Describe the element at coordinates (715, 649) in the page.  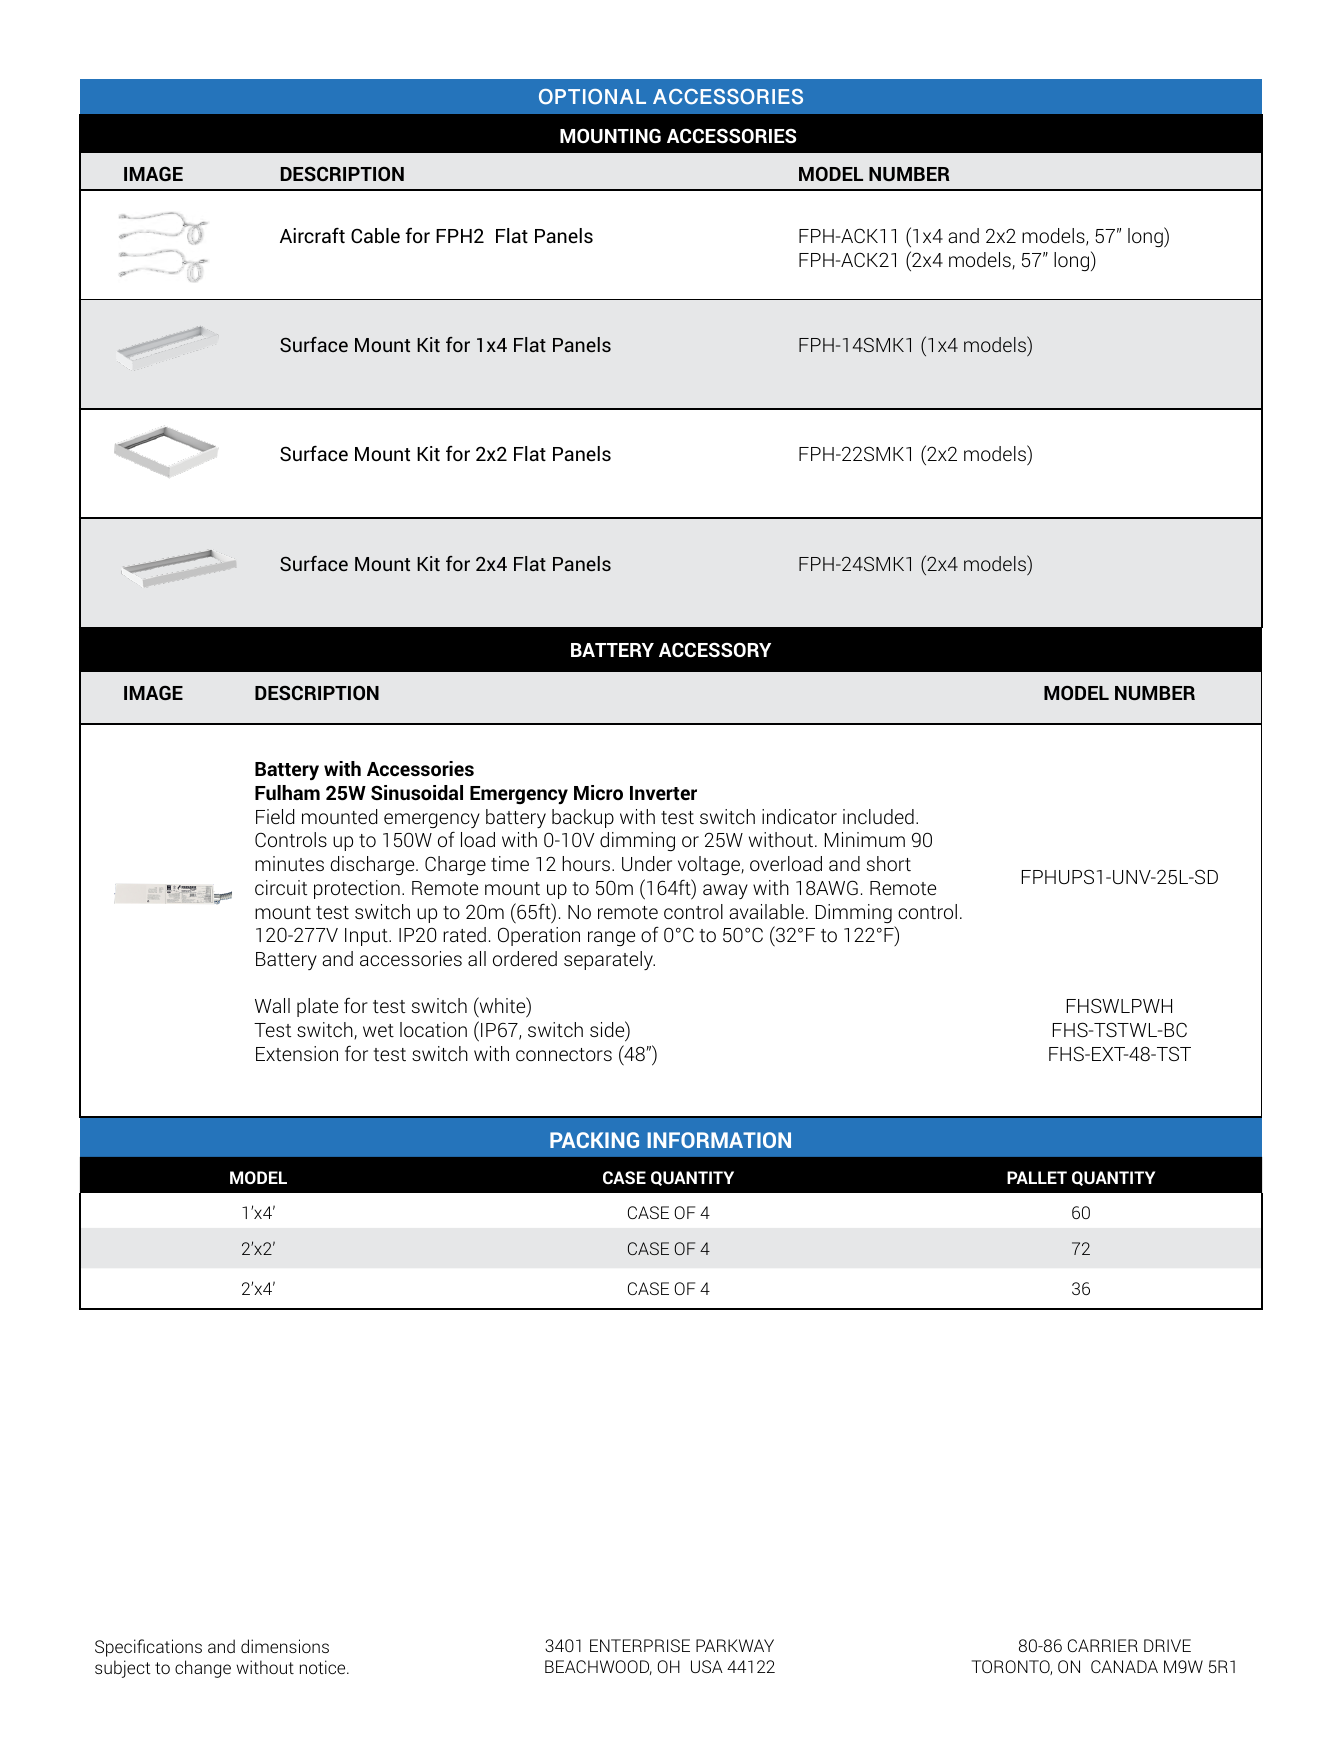
I see `ACCESSORY` at that location.
